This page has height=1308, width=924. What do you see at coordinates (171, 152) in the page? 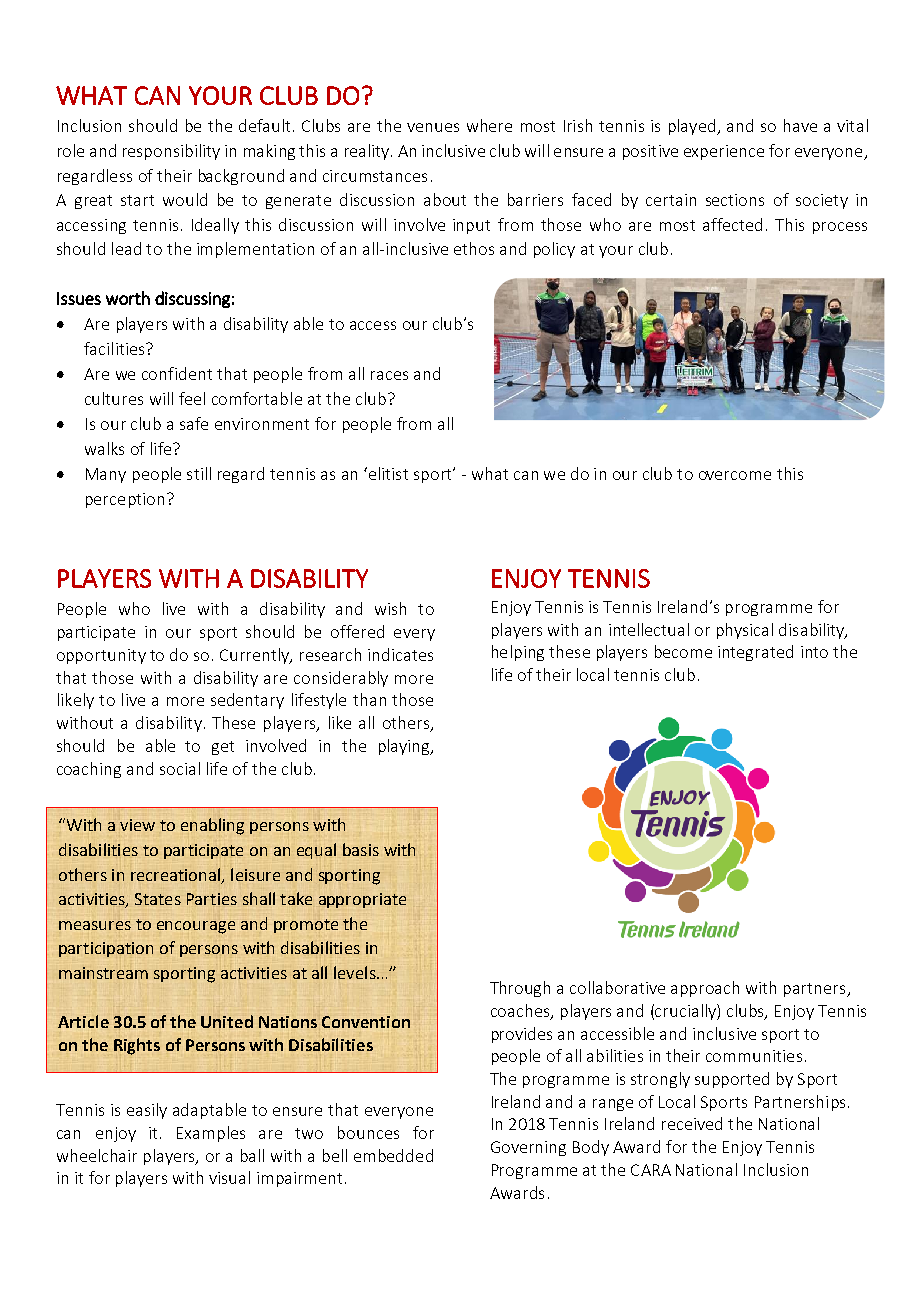
I see `responsibility` at bounding box center [171, 152].
